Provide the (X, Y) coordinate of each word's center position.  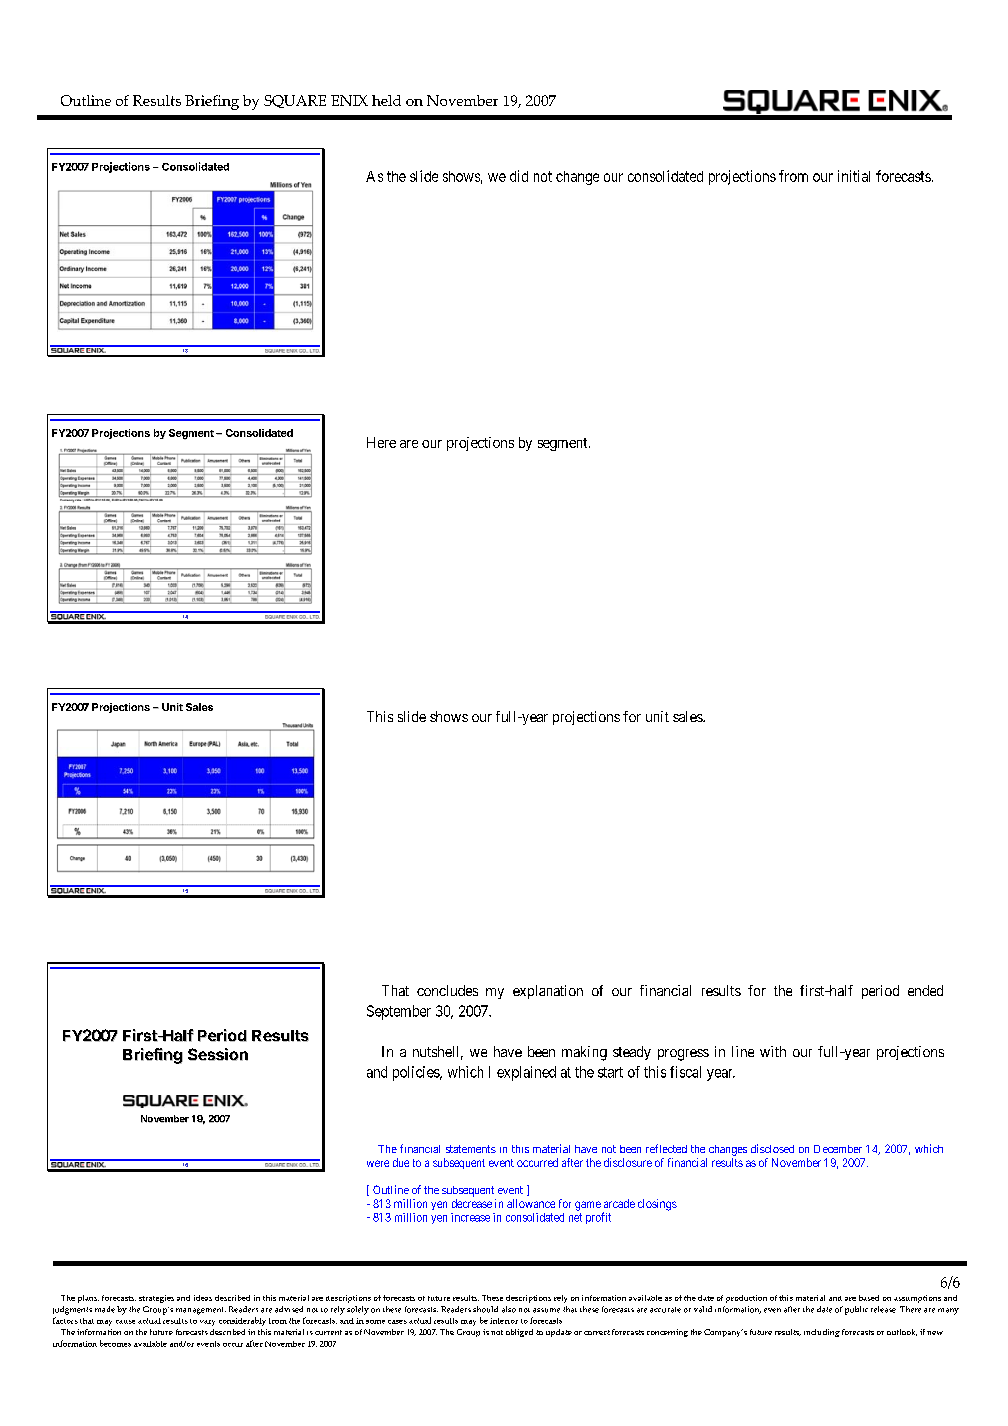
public (856, 1310)
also (509, 1309)
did (519, 176)
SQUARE (295, 101)
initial (854, 176)
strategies (156, 1299)
